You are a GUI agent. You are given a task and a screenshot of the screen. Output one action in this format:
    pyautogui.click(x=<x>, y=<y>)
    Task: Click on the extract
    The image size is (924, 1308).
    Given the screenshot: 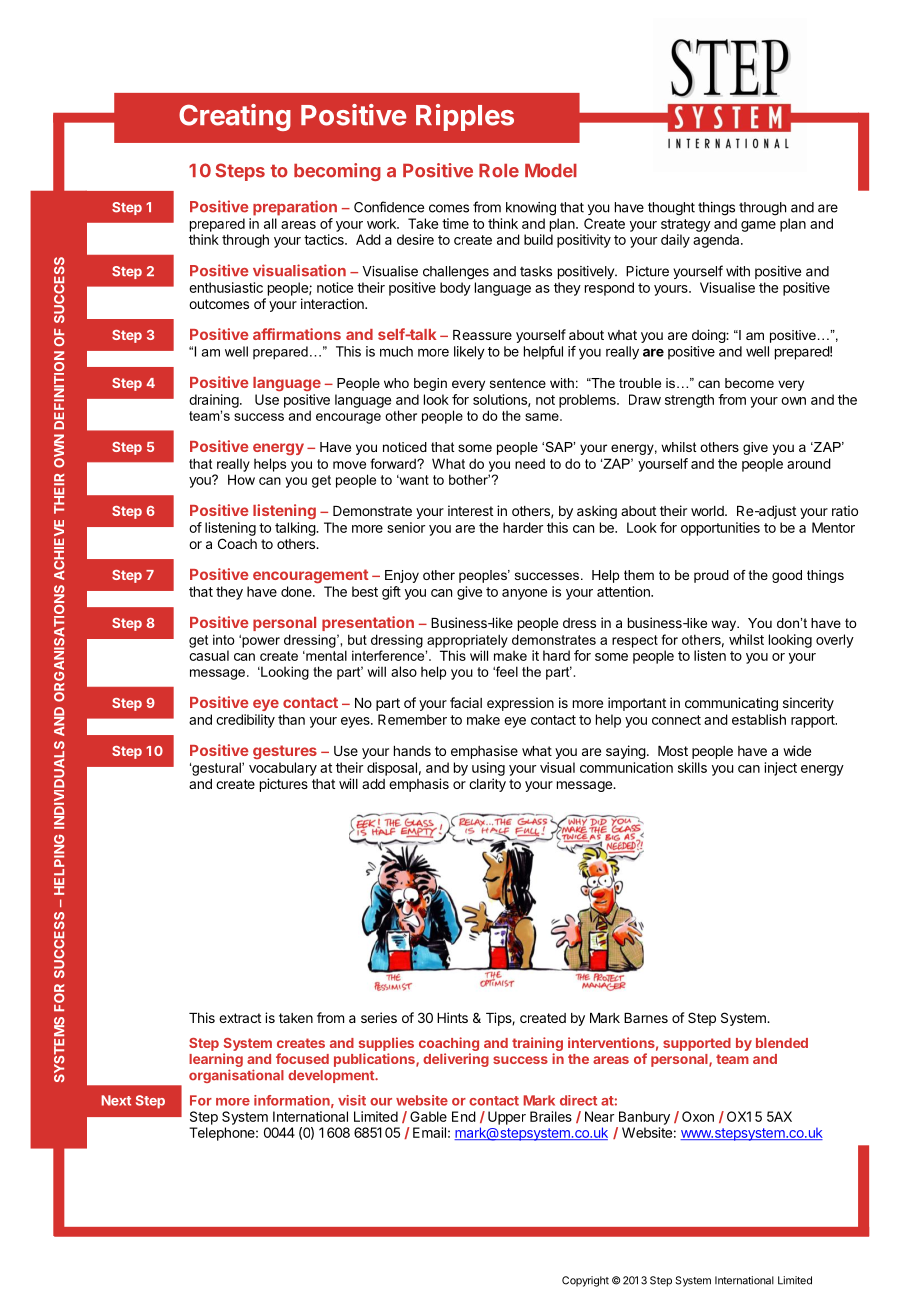 What is the action you would take?
    pyautogui.click(x=240, y=1018)
